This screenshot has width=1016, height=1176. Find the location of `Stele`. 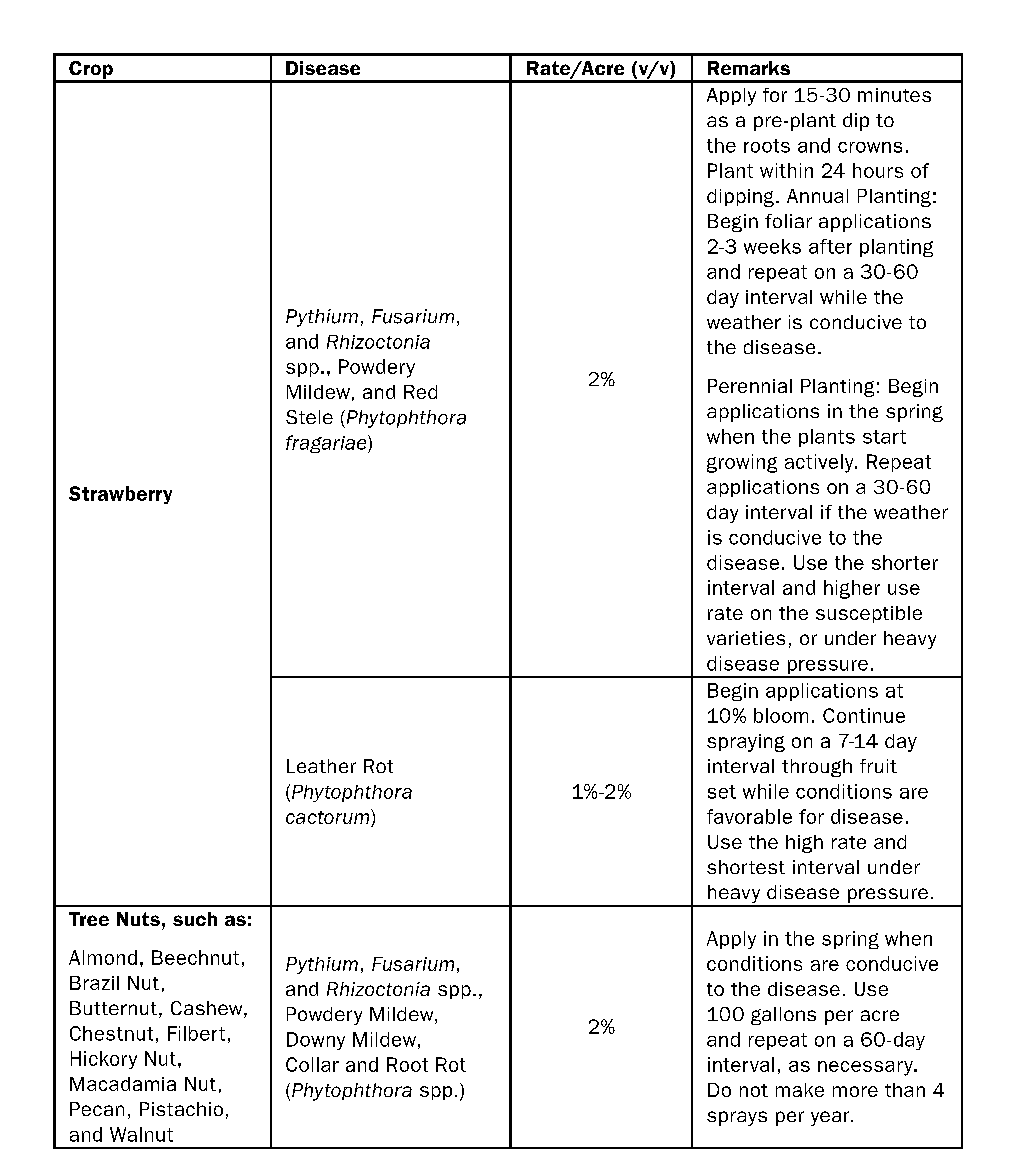

Stele is located at coordinates (309, 417).
